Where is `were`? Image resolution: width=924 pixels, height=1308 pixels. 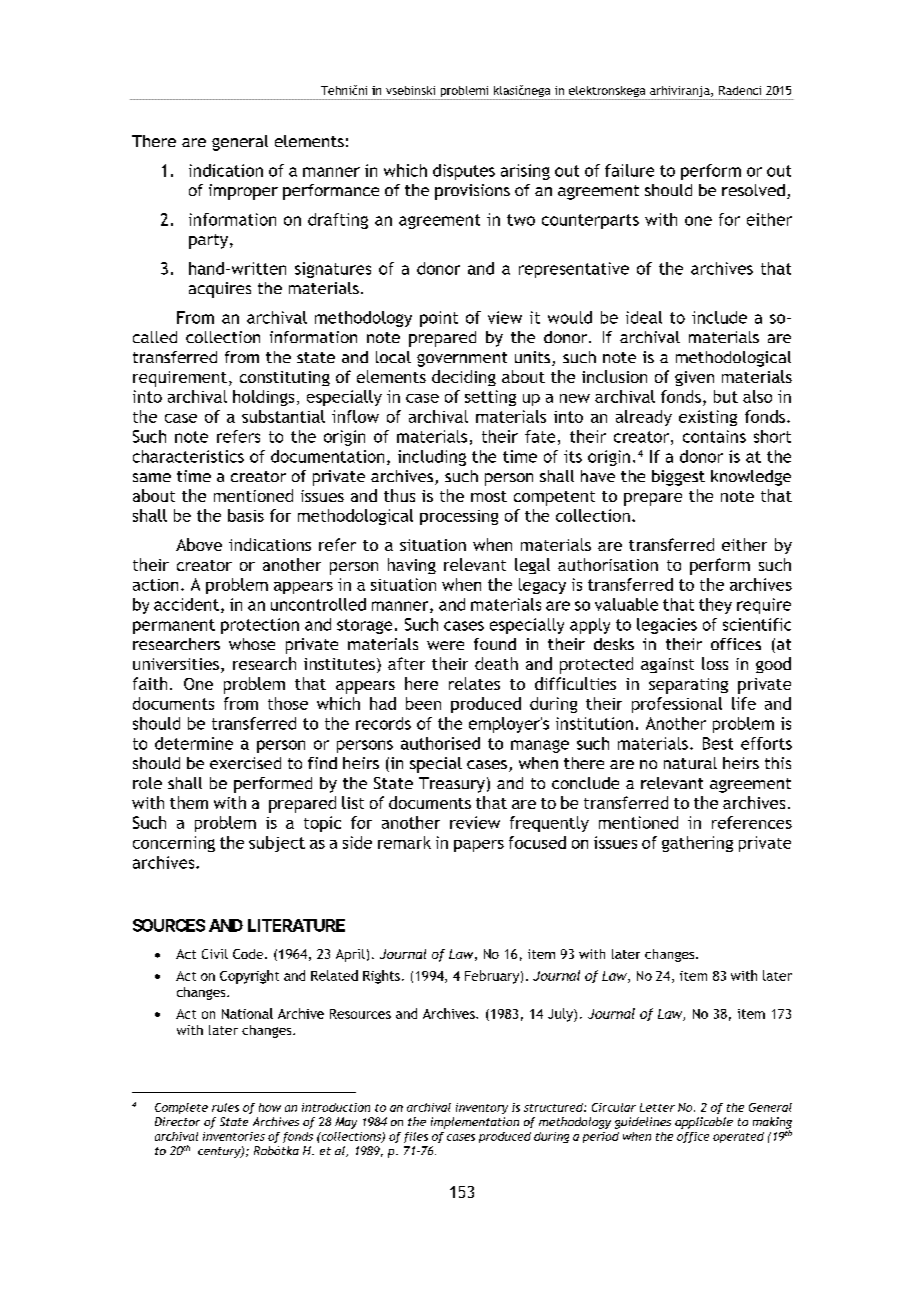
were is located at coordinates (445, 645).
